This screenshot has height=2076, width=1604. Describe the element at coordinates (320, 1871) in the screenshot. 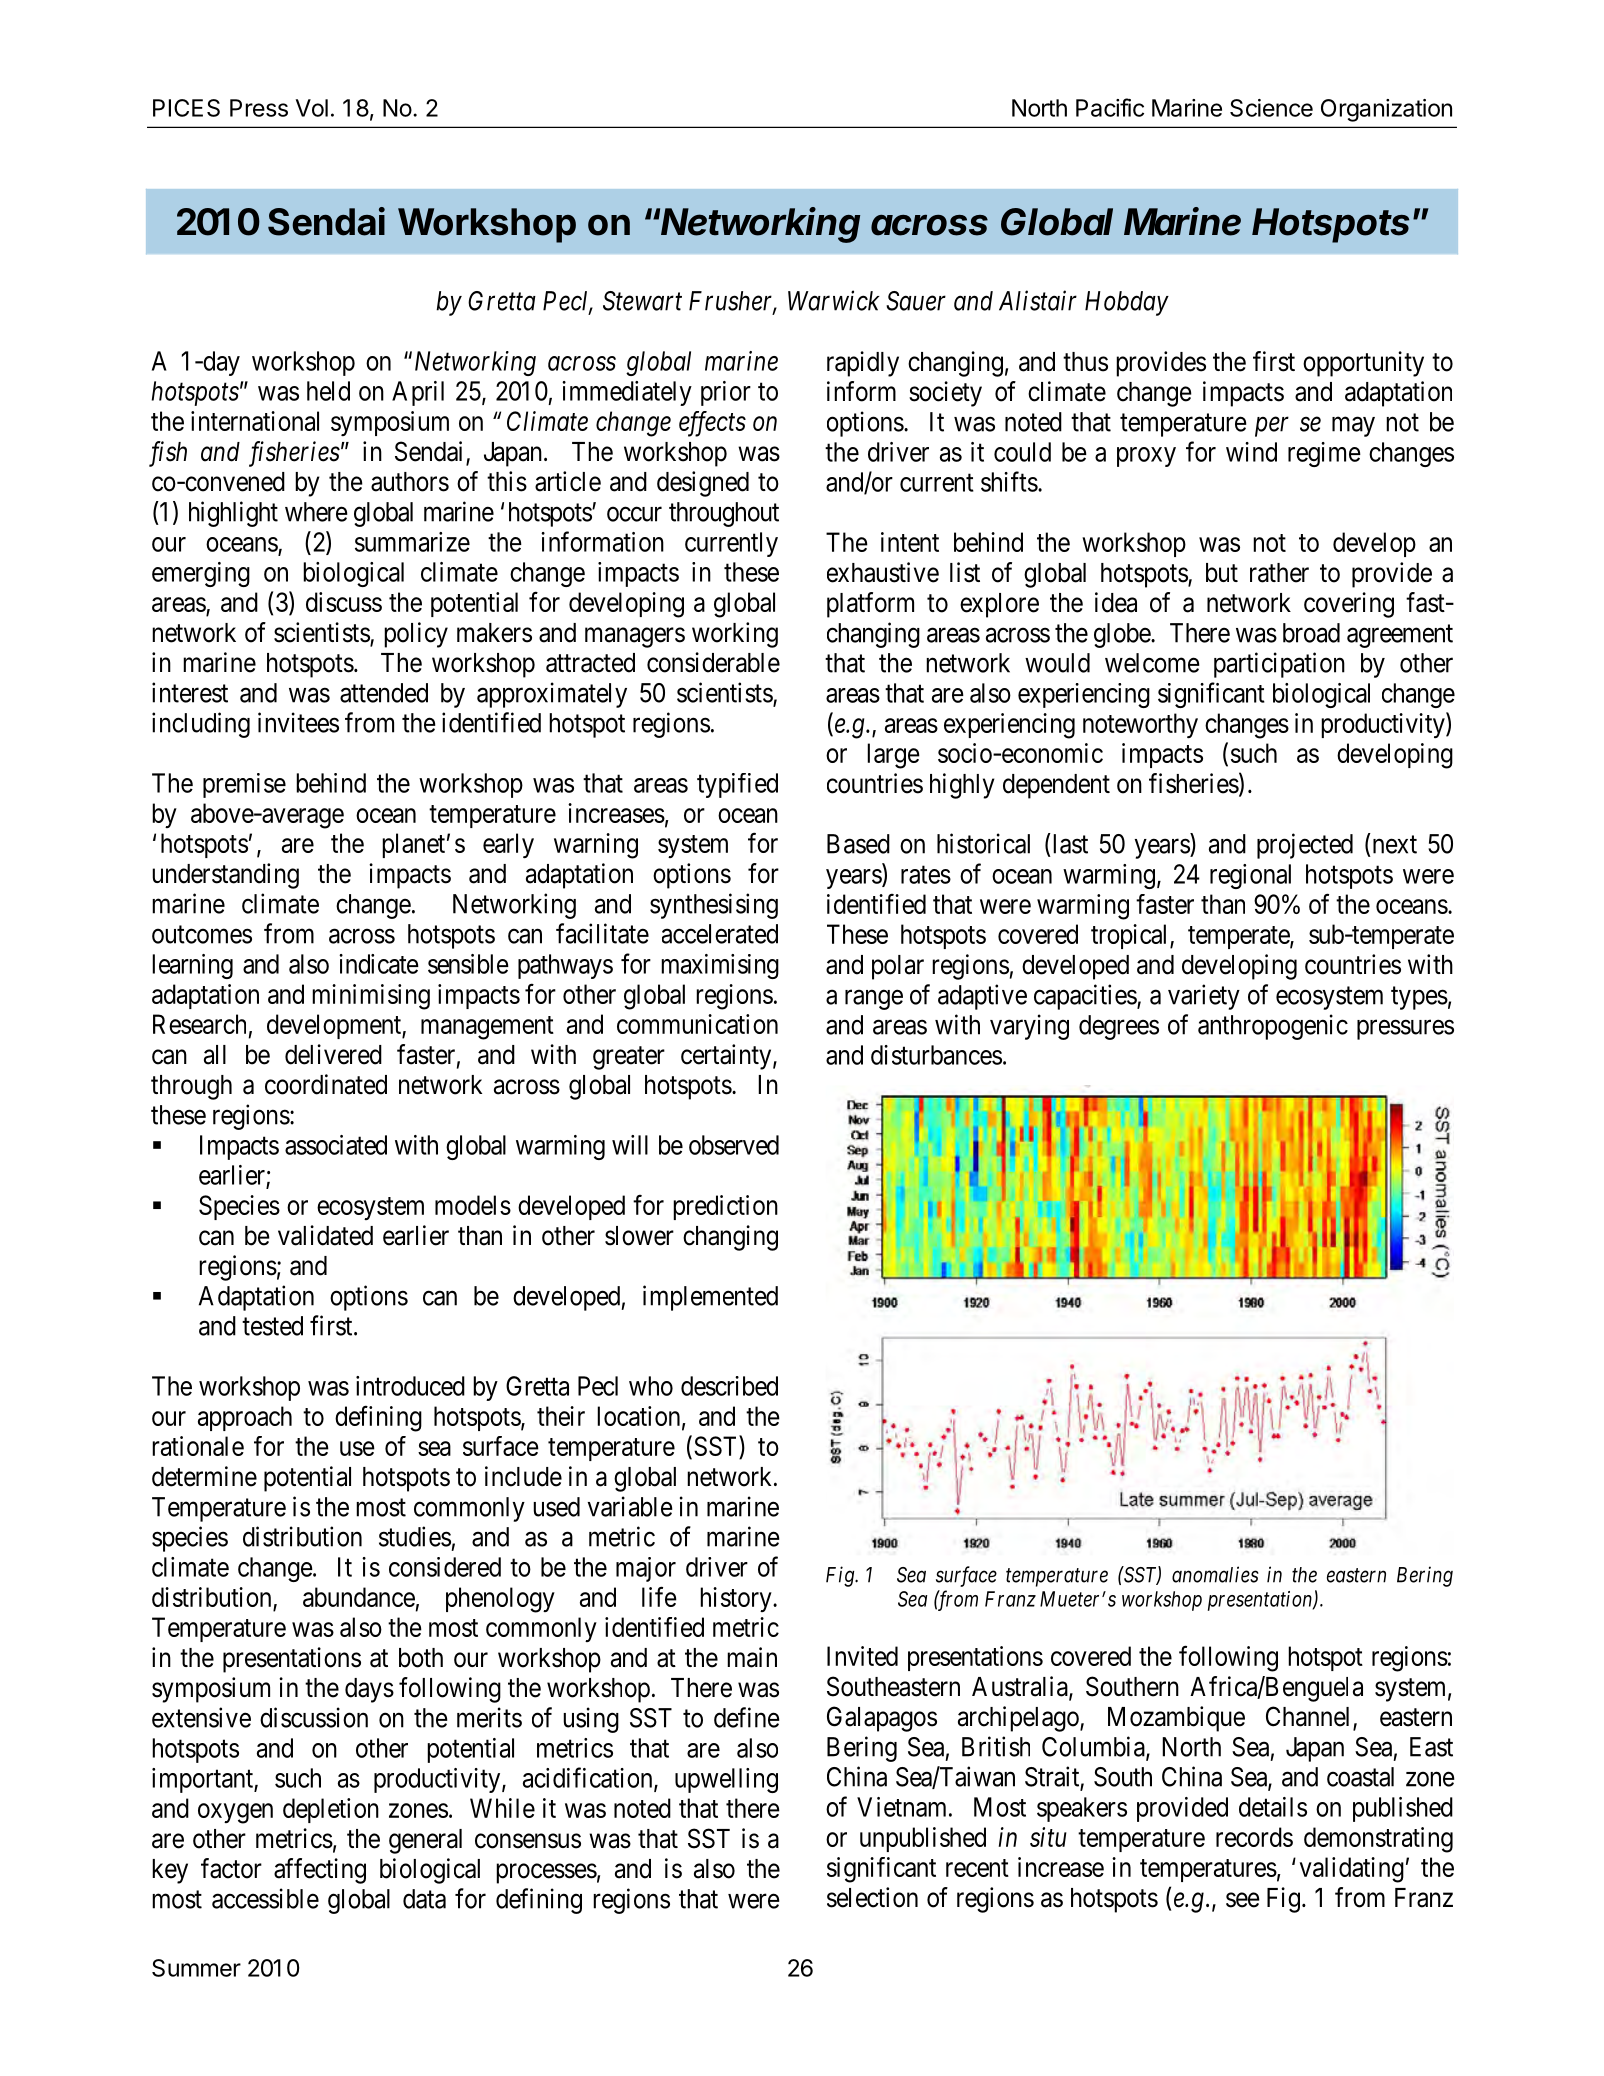

I see `affecting` at that location.
